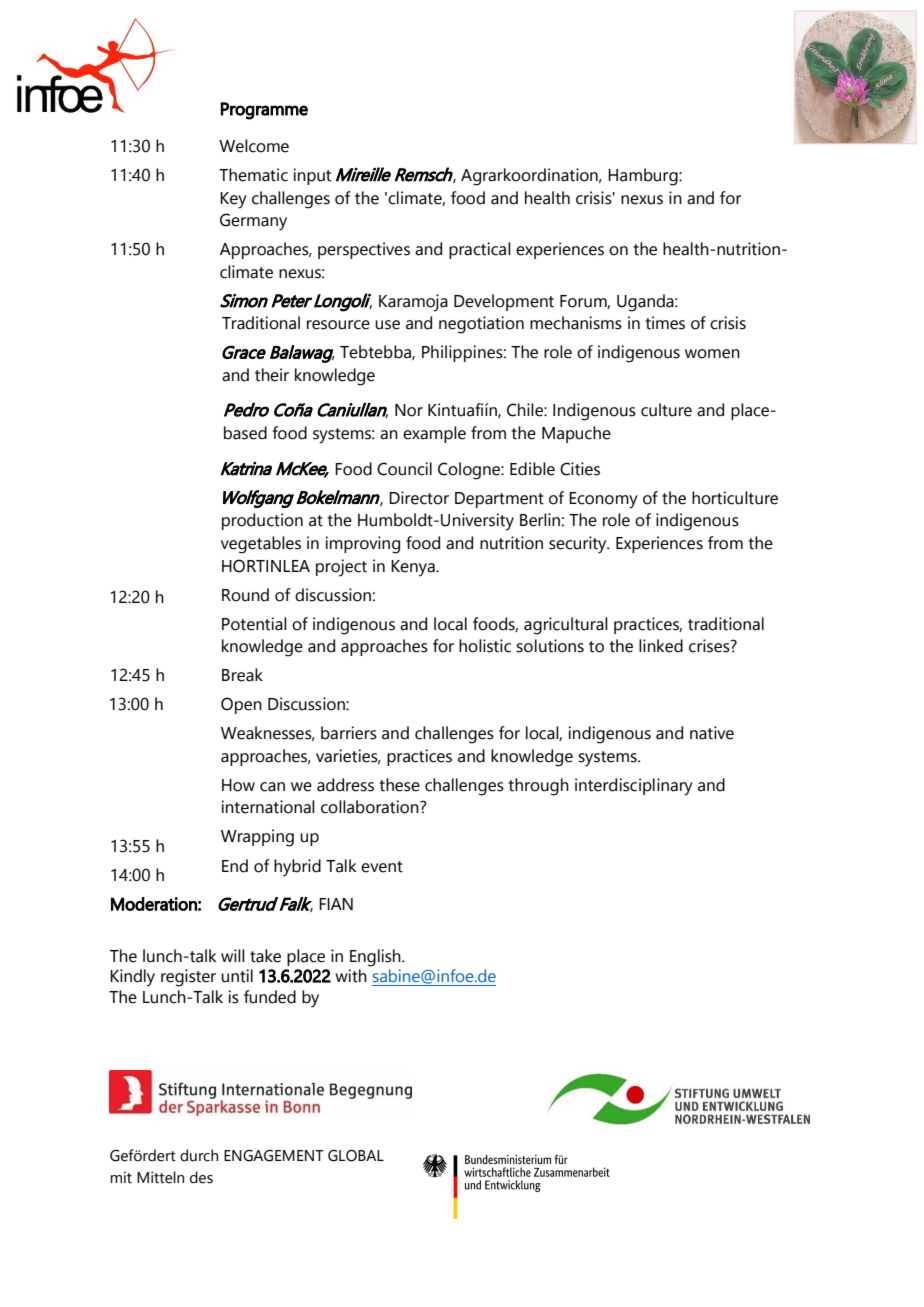  What do you see at coordinates (661, 646) in the page?
I see `linked` at bounding box center [661, 646].
